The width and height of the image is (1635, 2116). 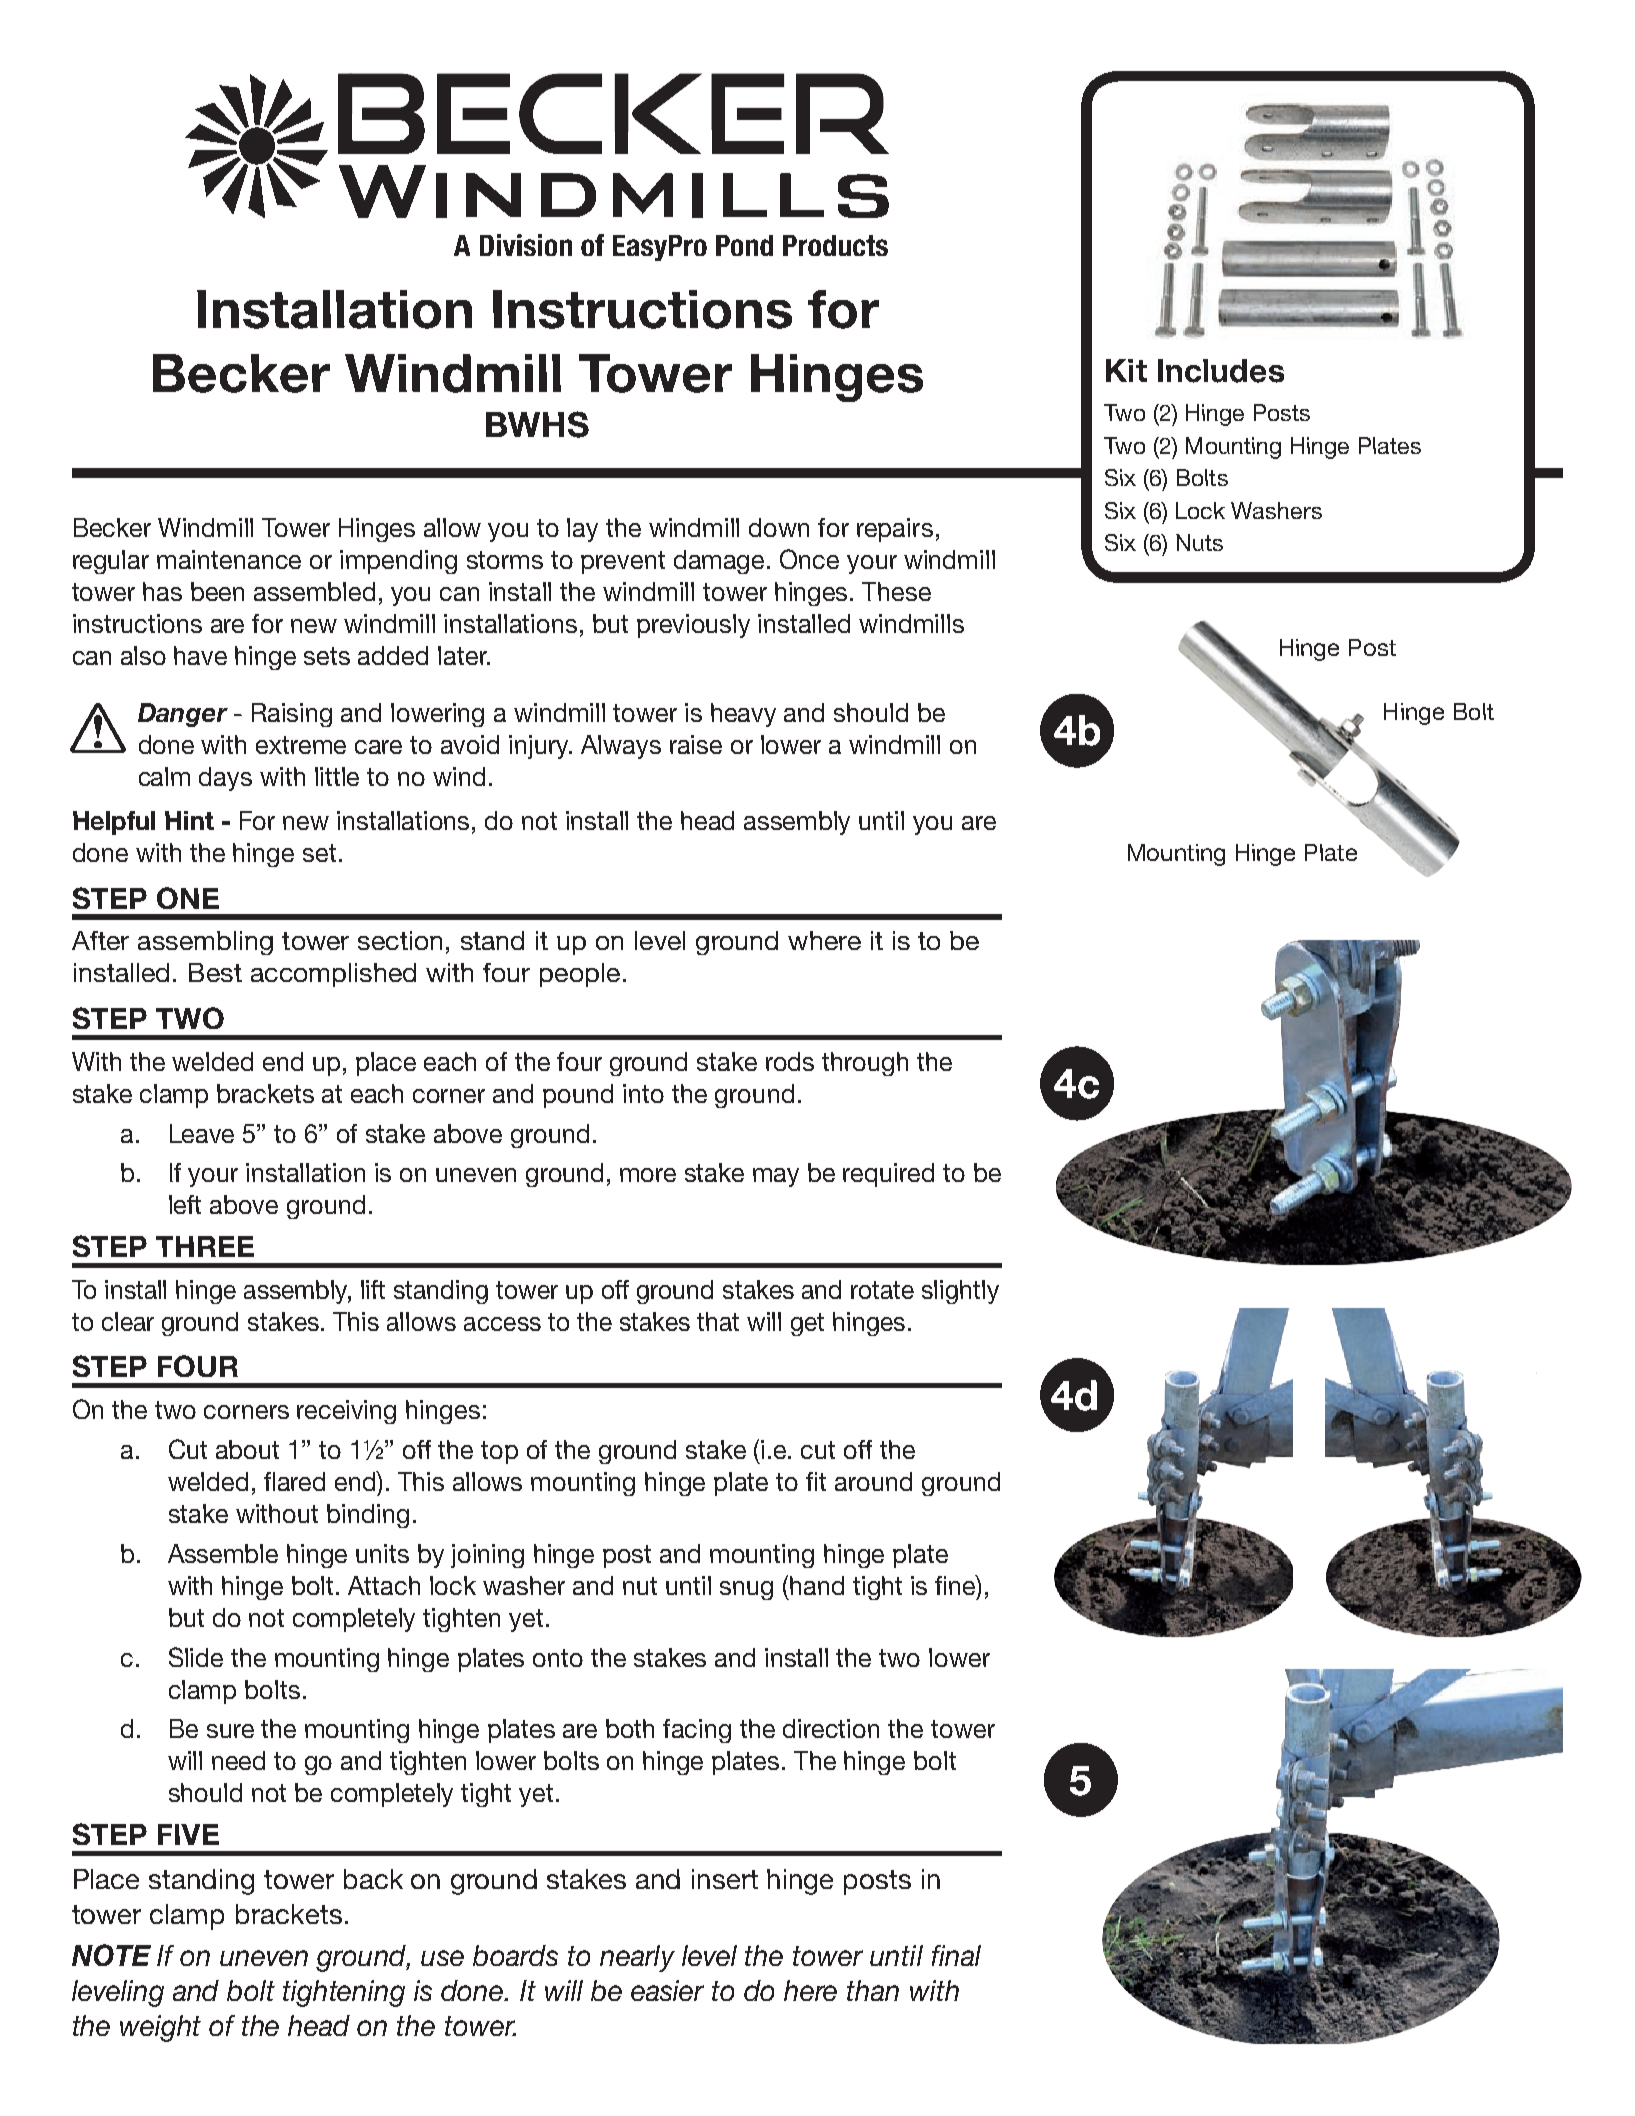 What do you see at coordinates (229, 559) in the image?
I see `maintenance` at bounding box center [229, 559].
